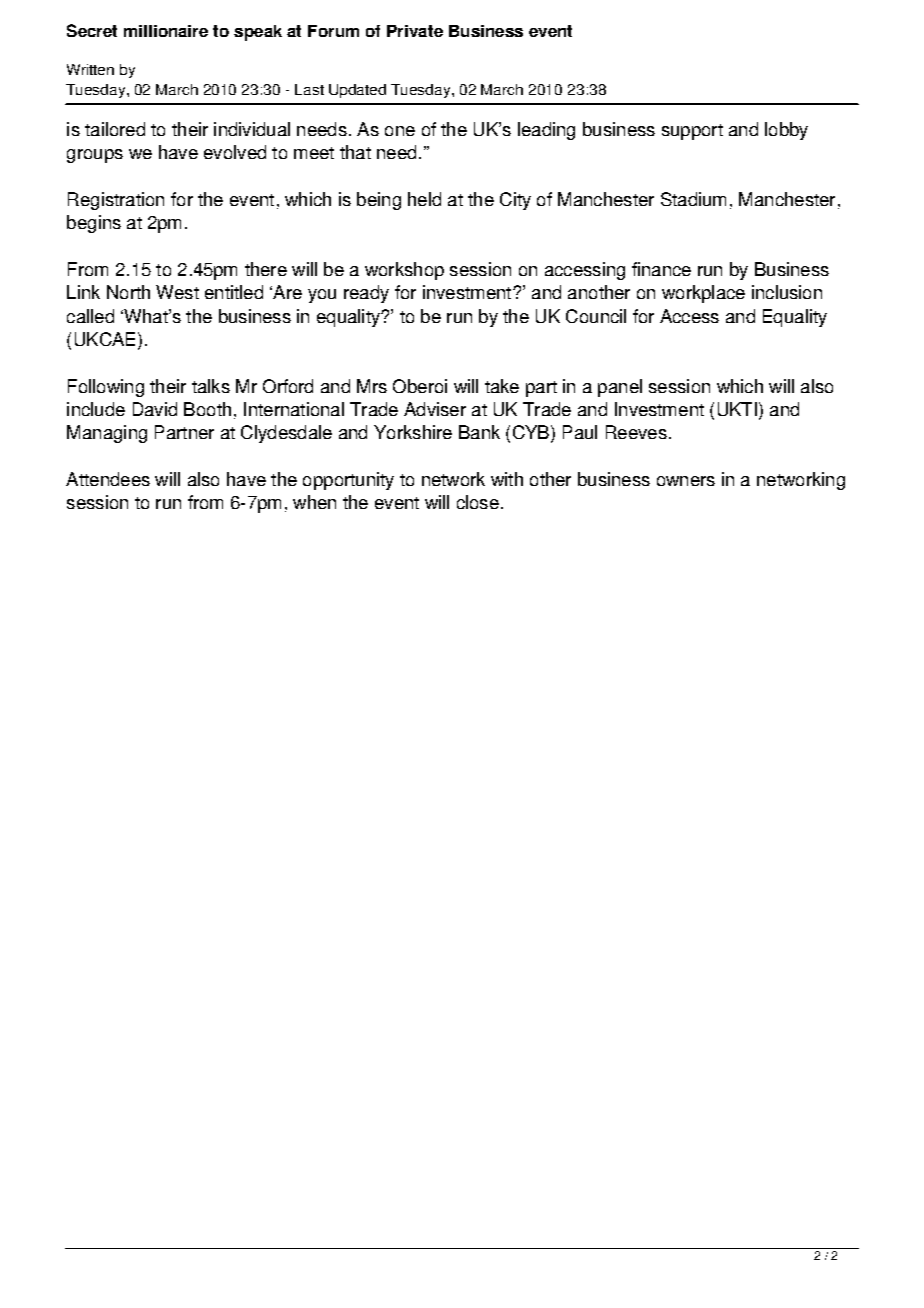  What do you see at coordinates (424, 199) in the screenshot?
I see `held` at bounding box center [424, 199].
